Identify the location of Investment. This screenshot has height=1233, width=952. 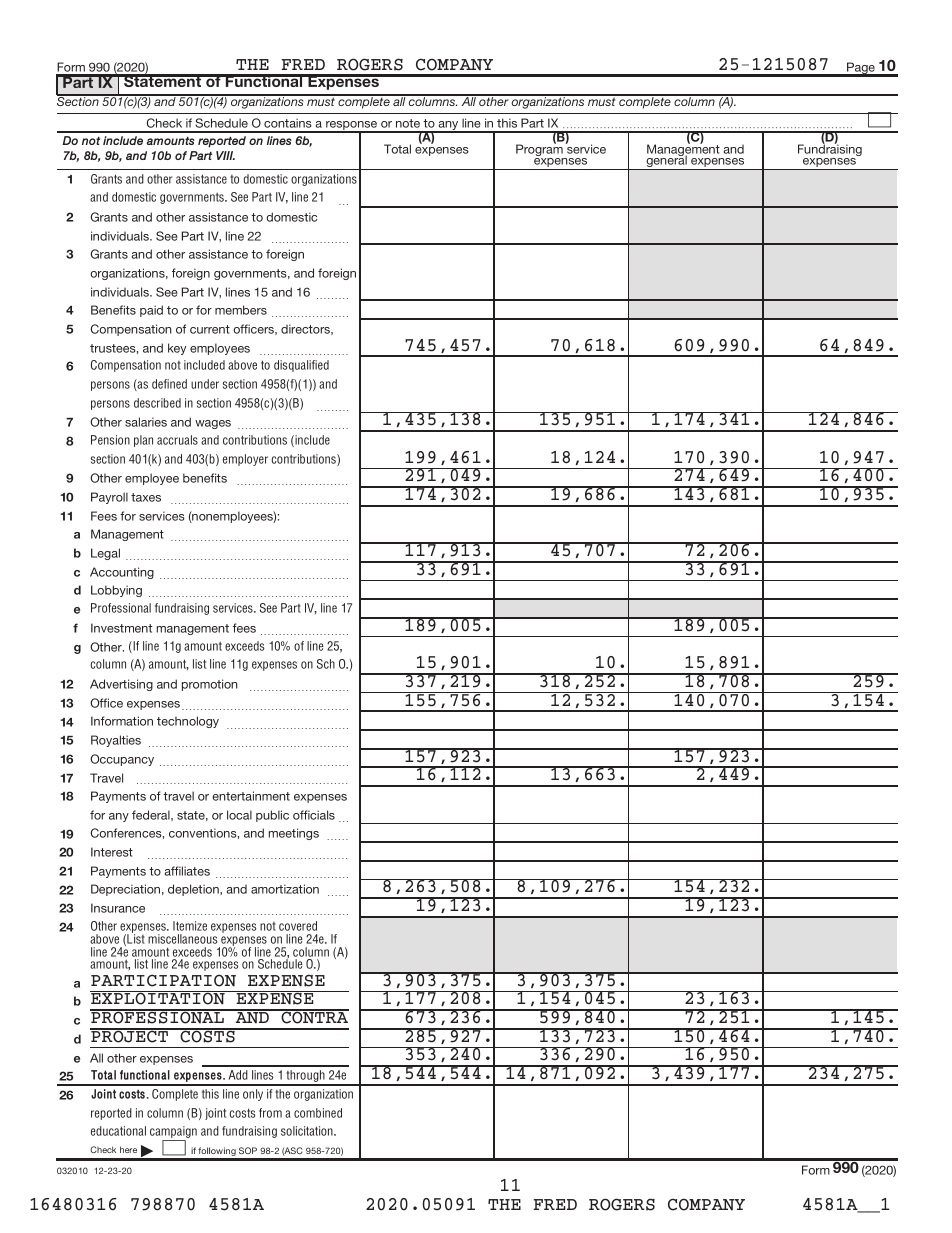
(121, 628).
